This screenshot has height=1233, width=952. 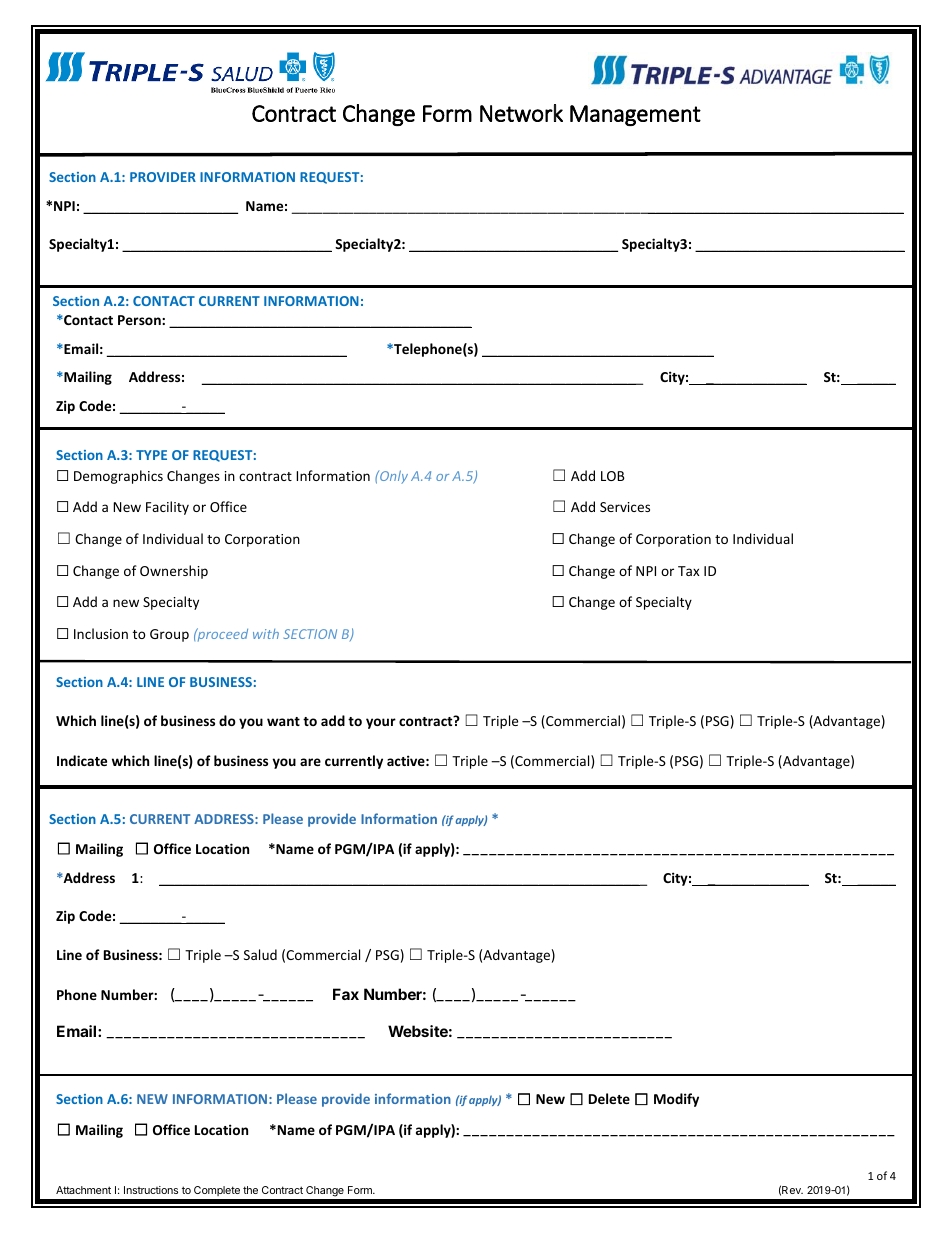 I want to click on Group, so click(x=169, y=635).
